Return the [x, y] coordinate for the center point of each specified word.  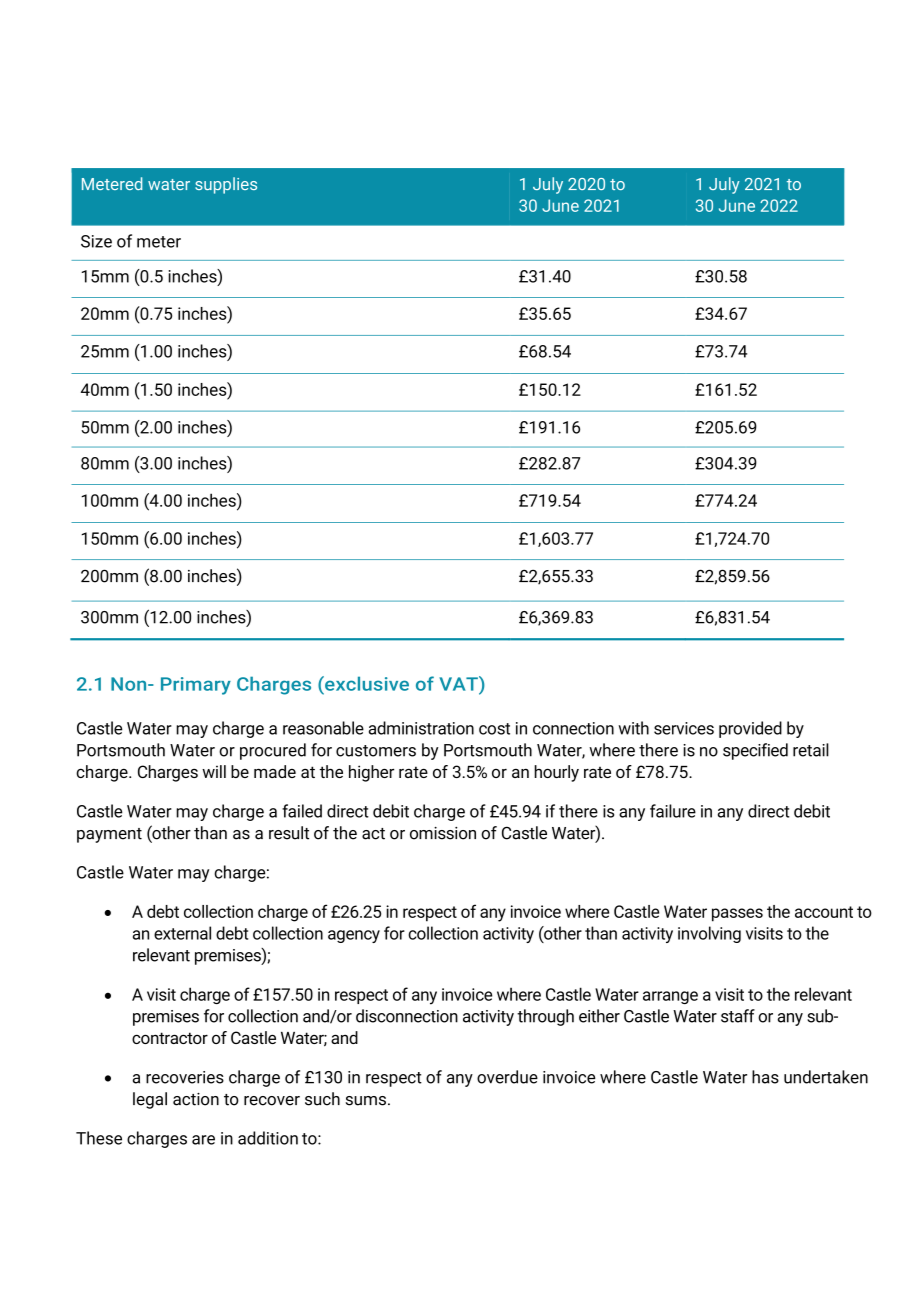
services [684, 728]
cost [494, 729]
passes [737, 915]
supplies [226, 185]
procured [273, 751]
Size [96, 241]
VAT [459, 683]
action [196, 1099]
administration [421, 728]
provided [750, 729]
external [182, 933]
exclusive [366, 683]
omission [443, 833]
